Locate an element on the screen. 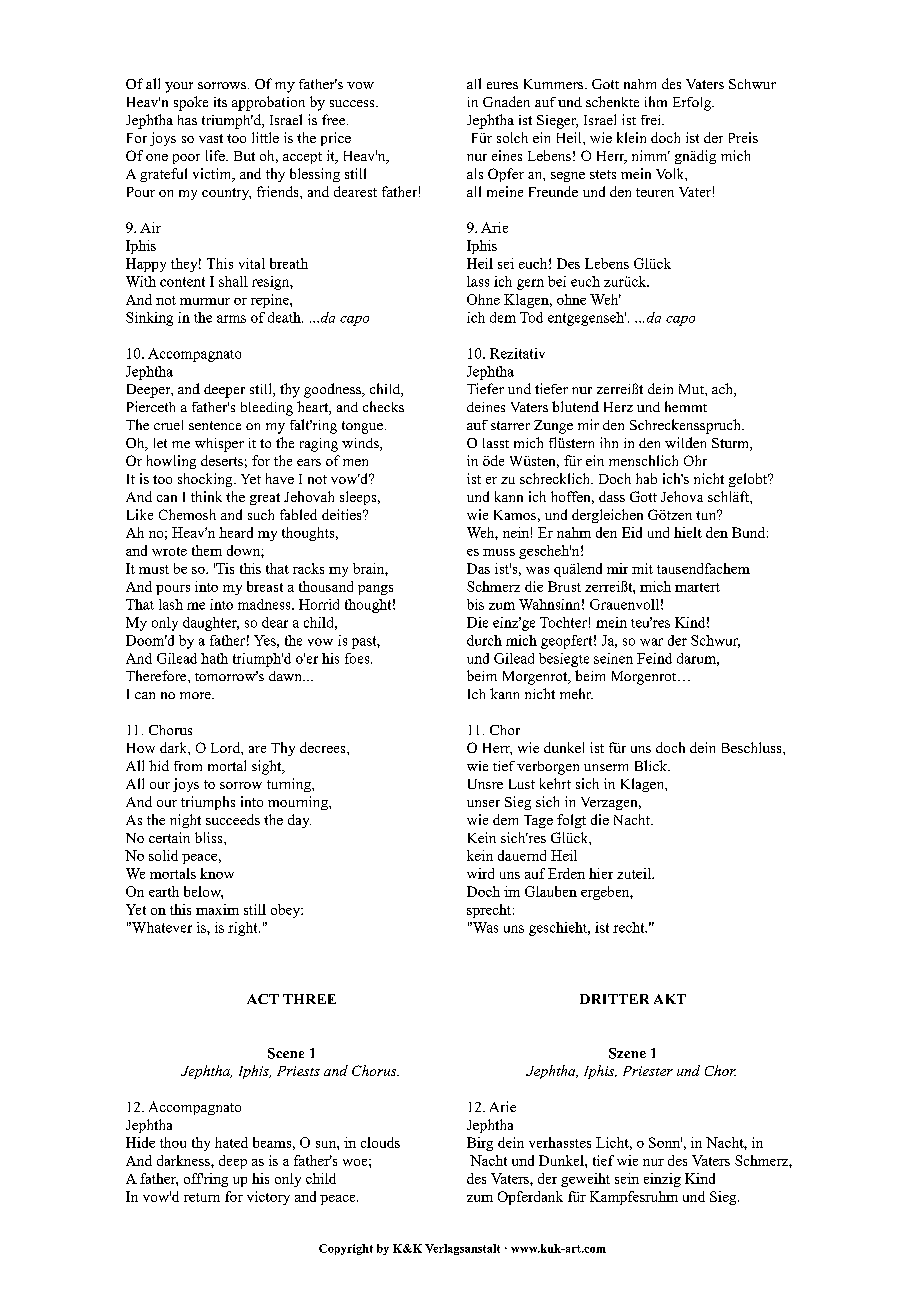  frei is located at coordinates (652, 120).
